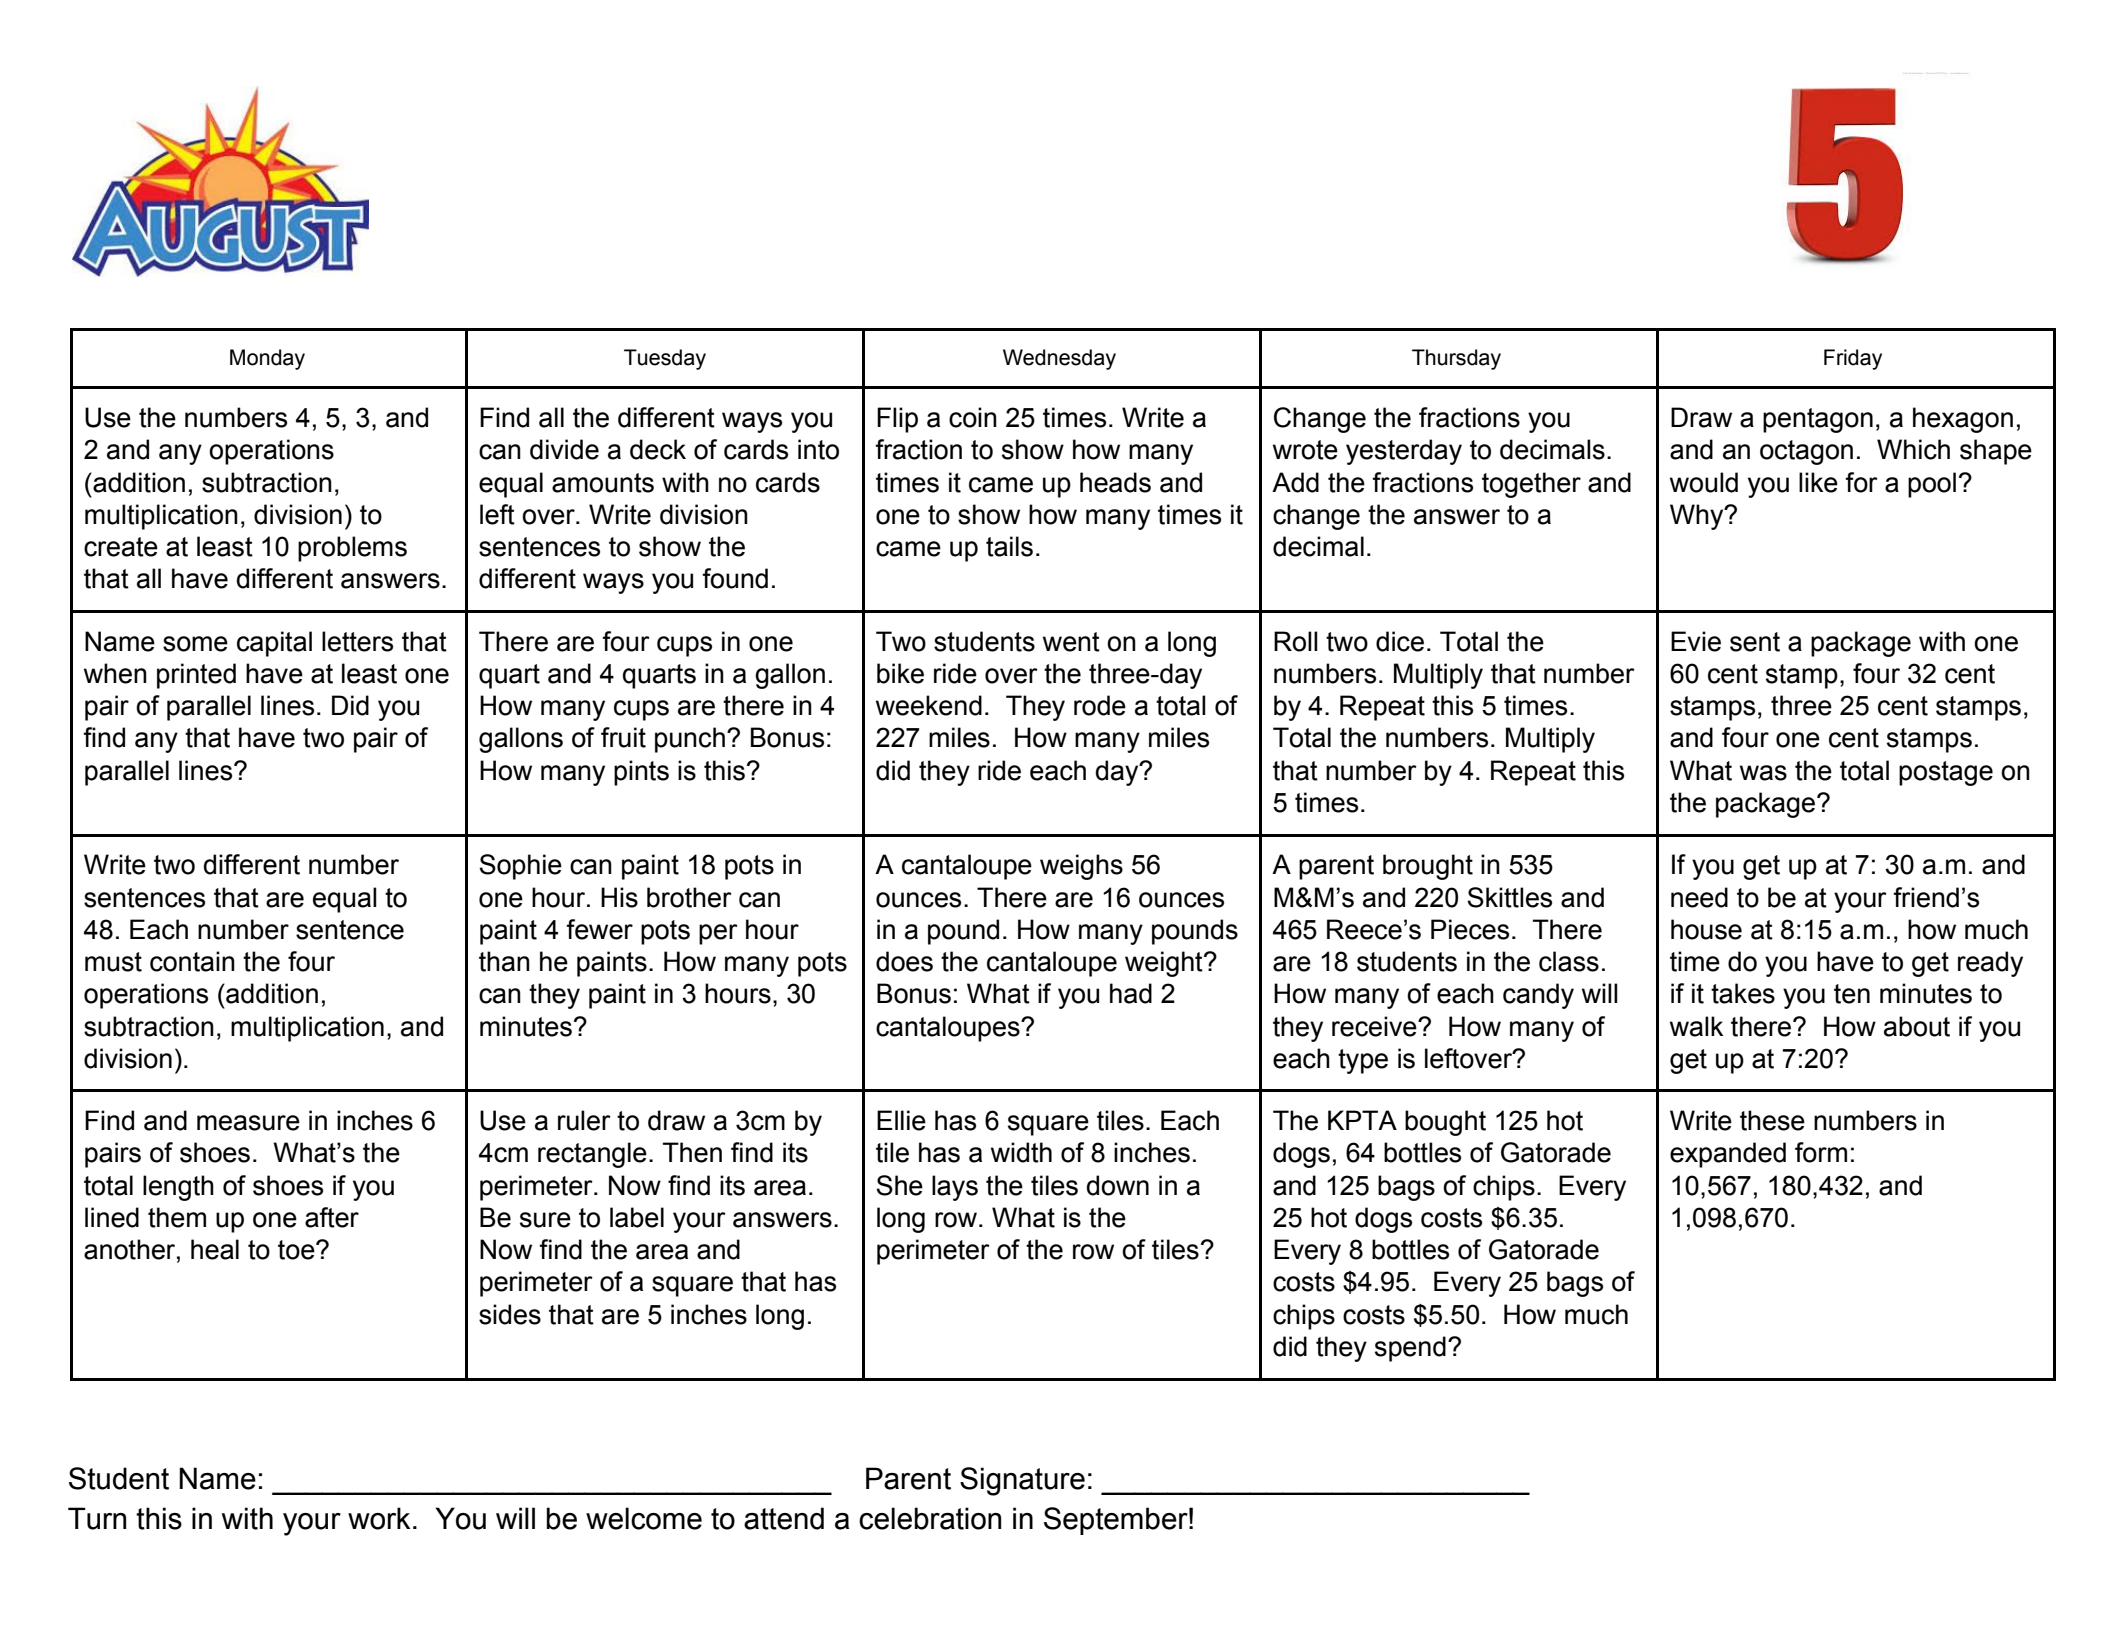 This screenshot has width=2128, height=1644. Describe the element at coordinates (379, 1518) in the screenshot. I see `work` at that location.
